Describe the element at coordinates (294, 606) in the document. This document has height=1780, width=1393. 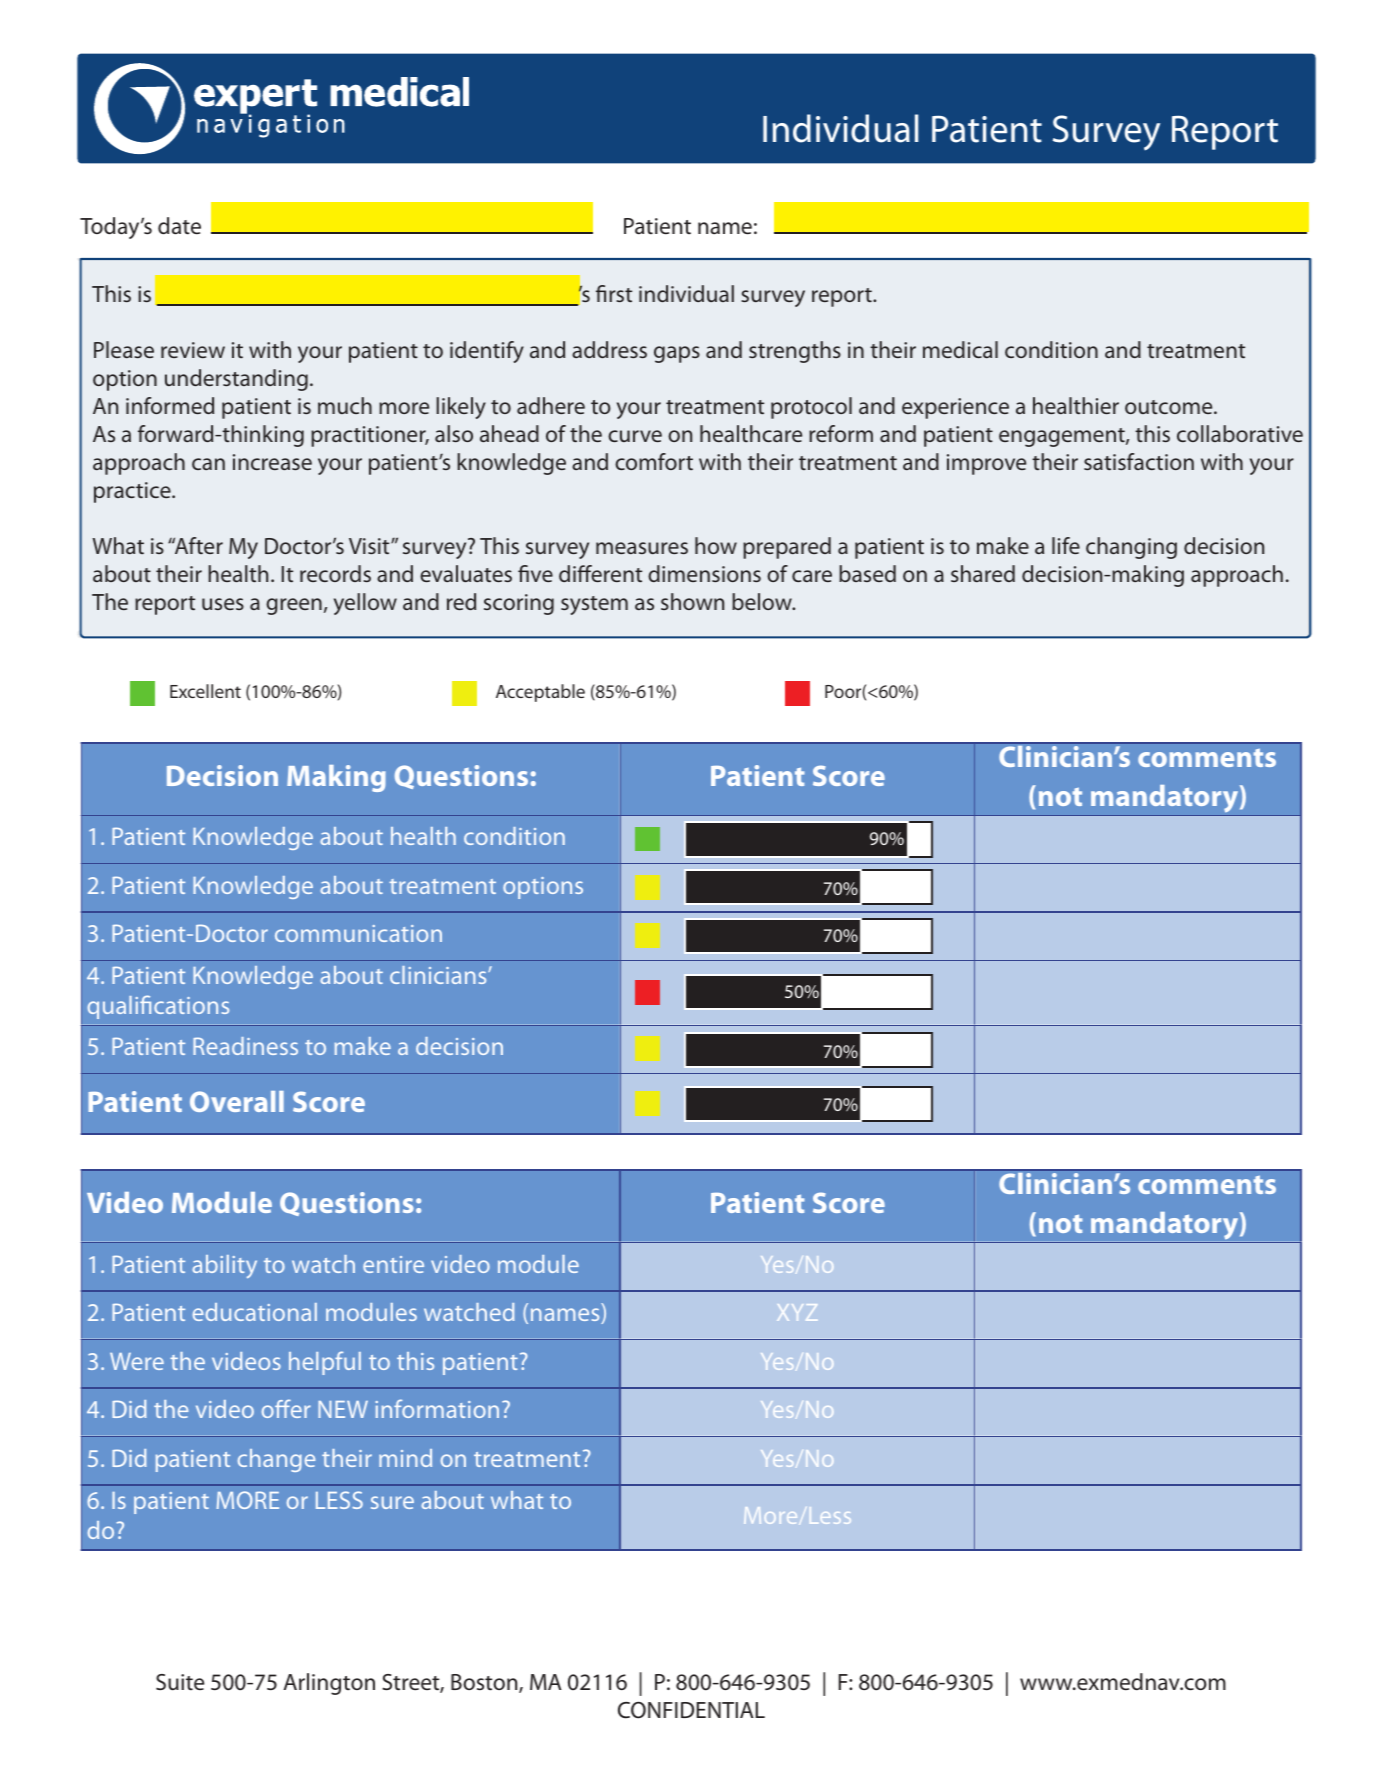
I see `green` at that location.
